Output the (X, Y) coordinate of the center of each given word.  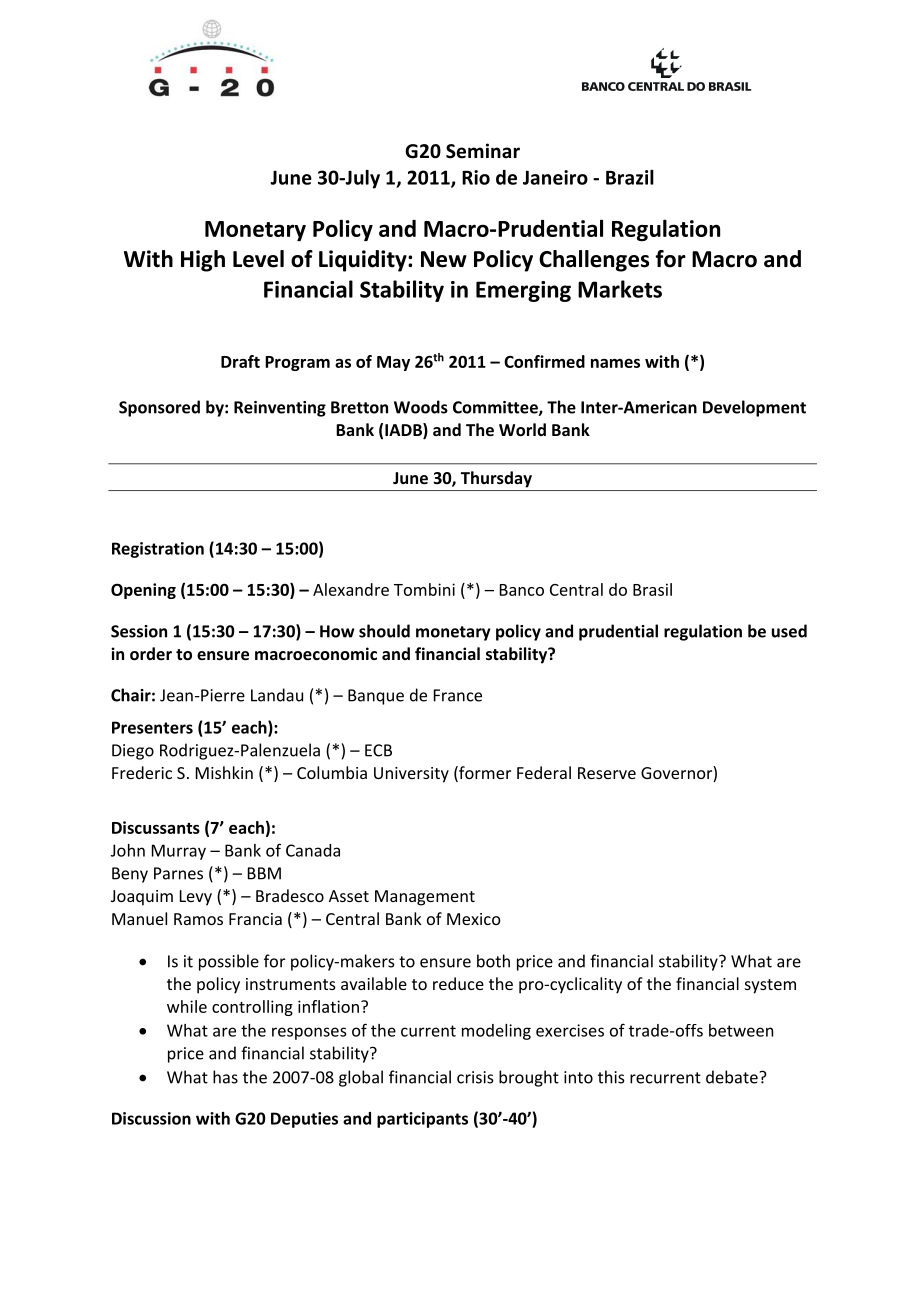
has (225, 1077)
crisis (475, 1077)
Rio (476, 177)
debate (732, 1077)
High (203, 261)
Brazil (630, 177)
